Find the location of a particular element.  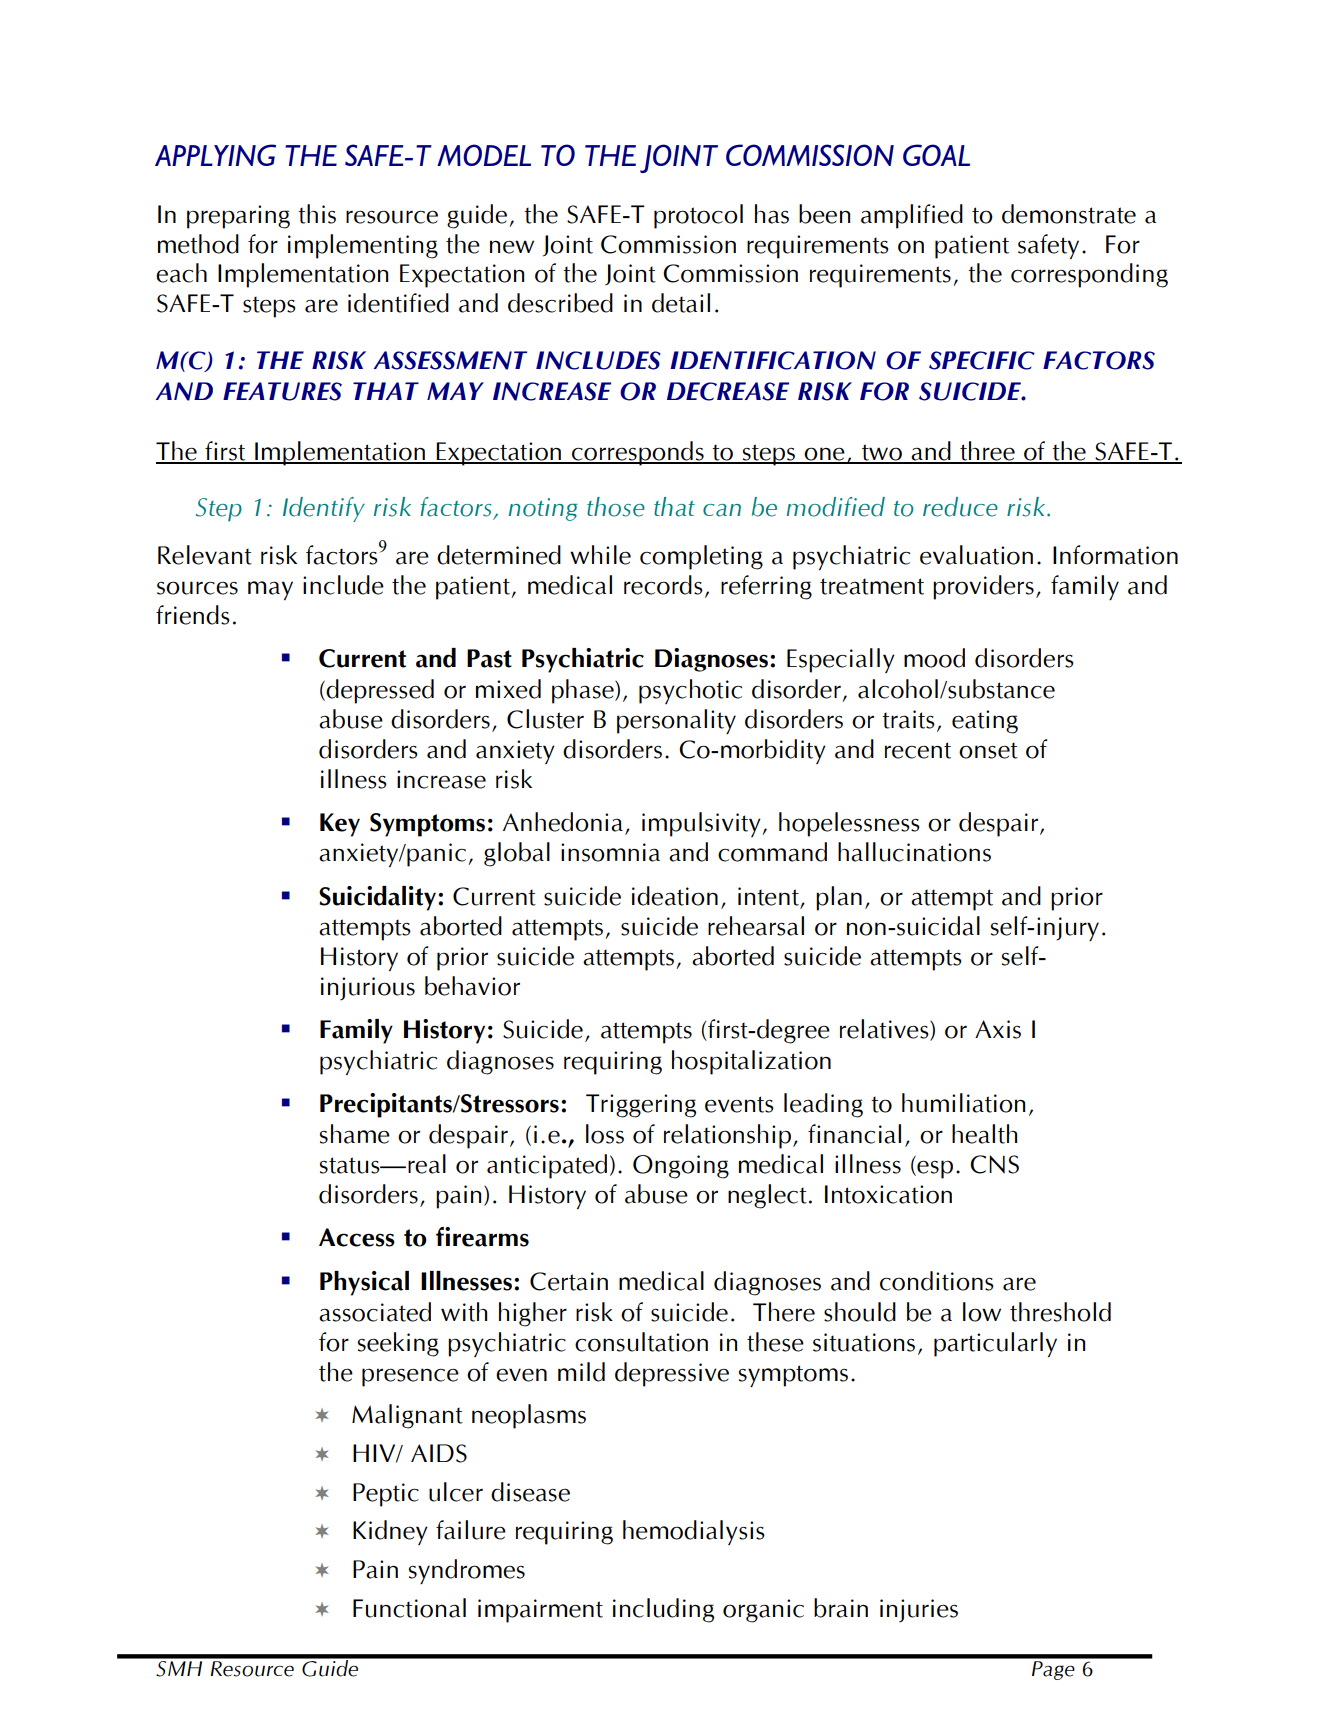

this is located at coordinates (317, 214).
